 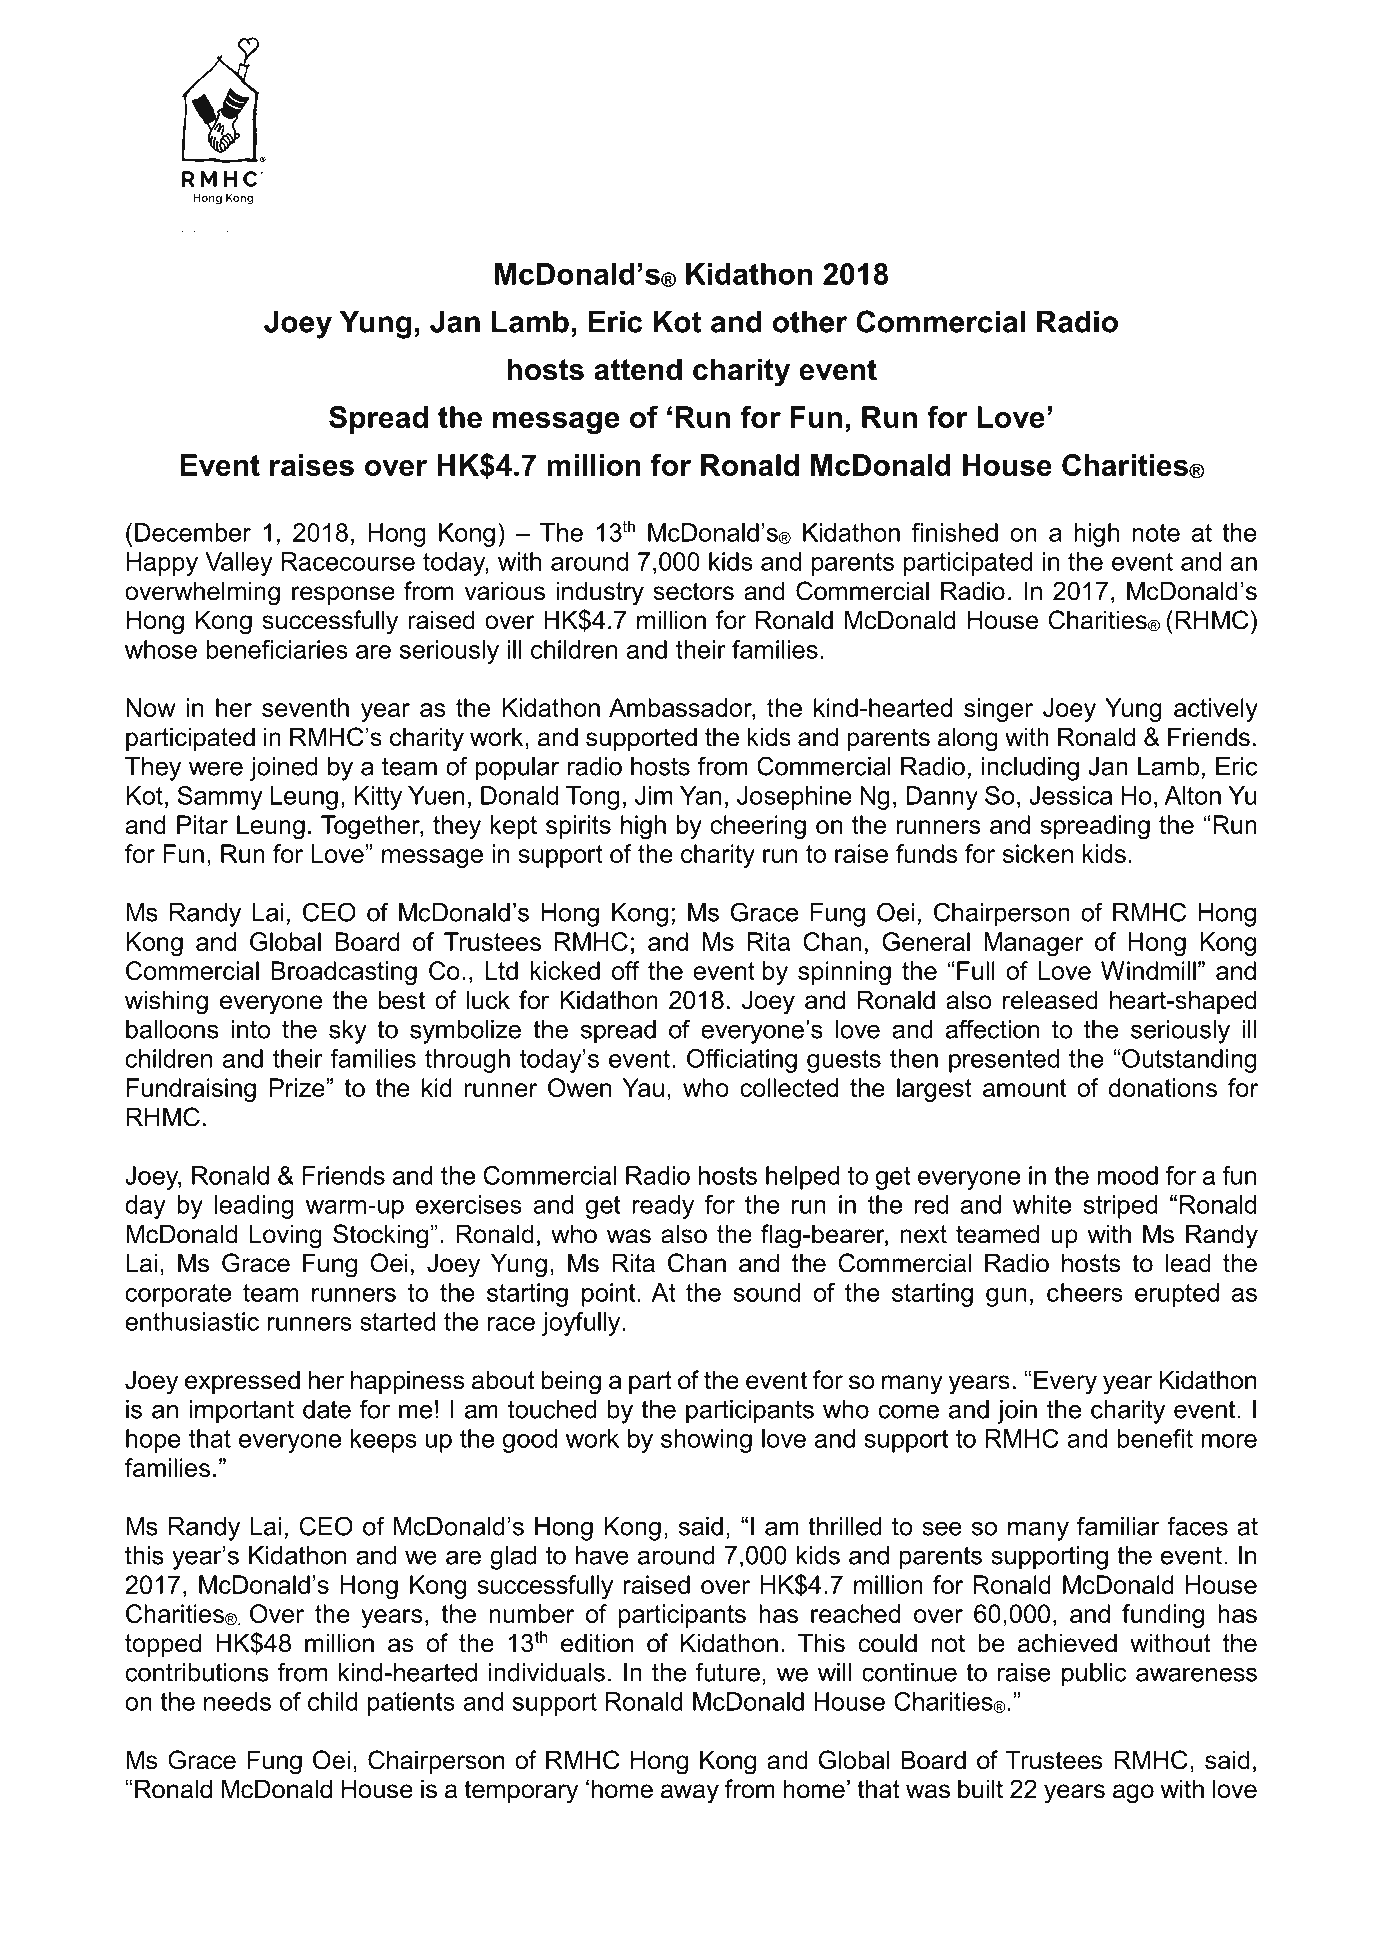 What do you see at coordinates (344, 973) in the document?
I see `Broadcasting` at bounding box center [344, 973].
